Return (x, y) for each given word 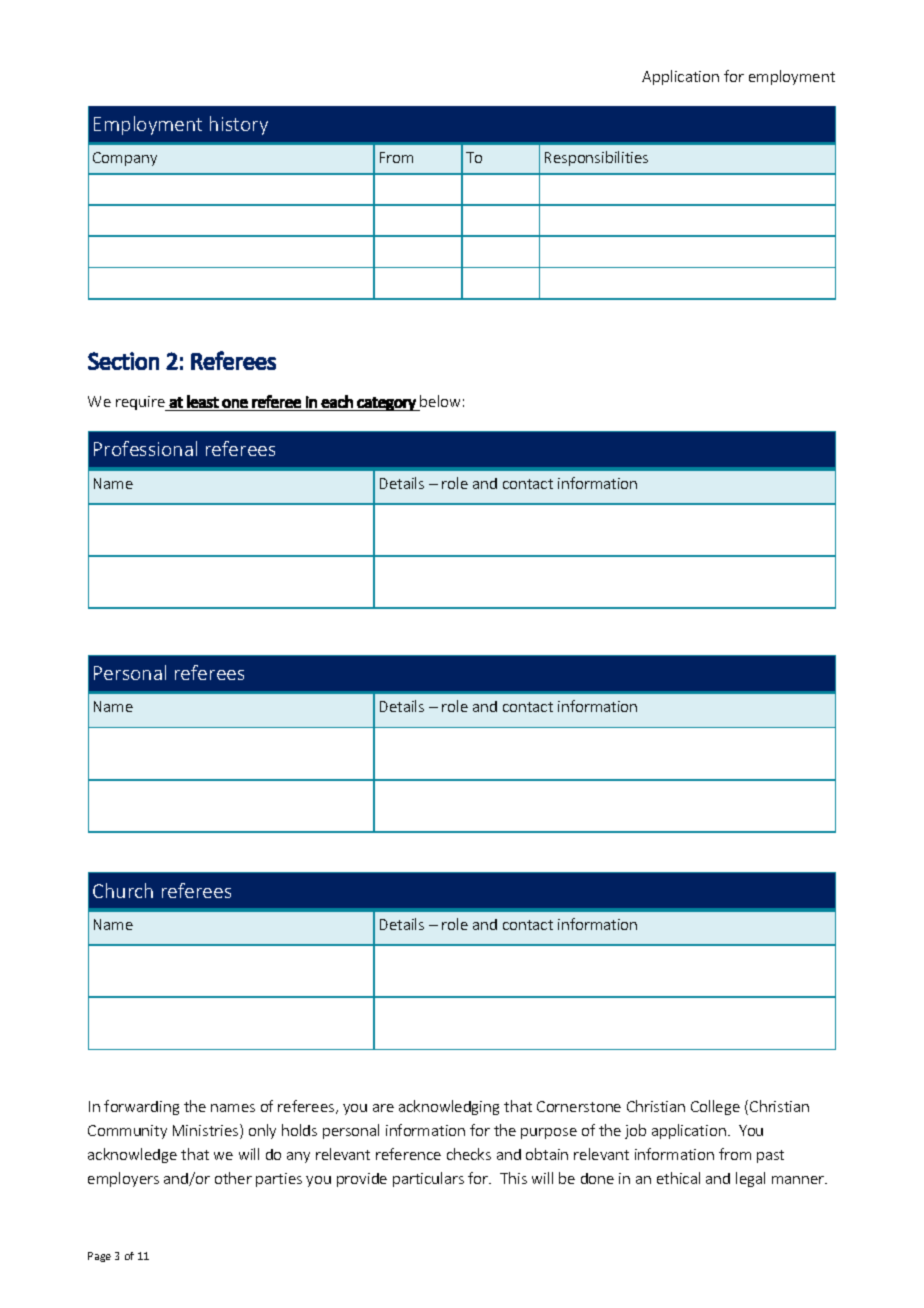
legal (750, 1179)
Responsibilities (596, 158)
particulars (428, 1179)
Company (125, 159)
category (386, 404)
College (715, 1107)
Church (123, 890)
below (440, 401)
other (233, 1178)
